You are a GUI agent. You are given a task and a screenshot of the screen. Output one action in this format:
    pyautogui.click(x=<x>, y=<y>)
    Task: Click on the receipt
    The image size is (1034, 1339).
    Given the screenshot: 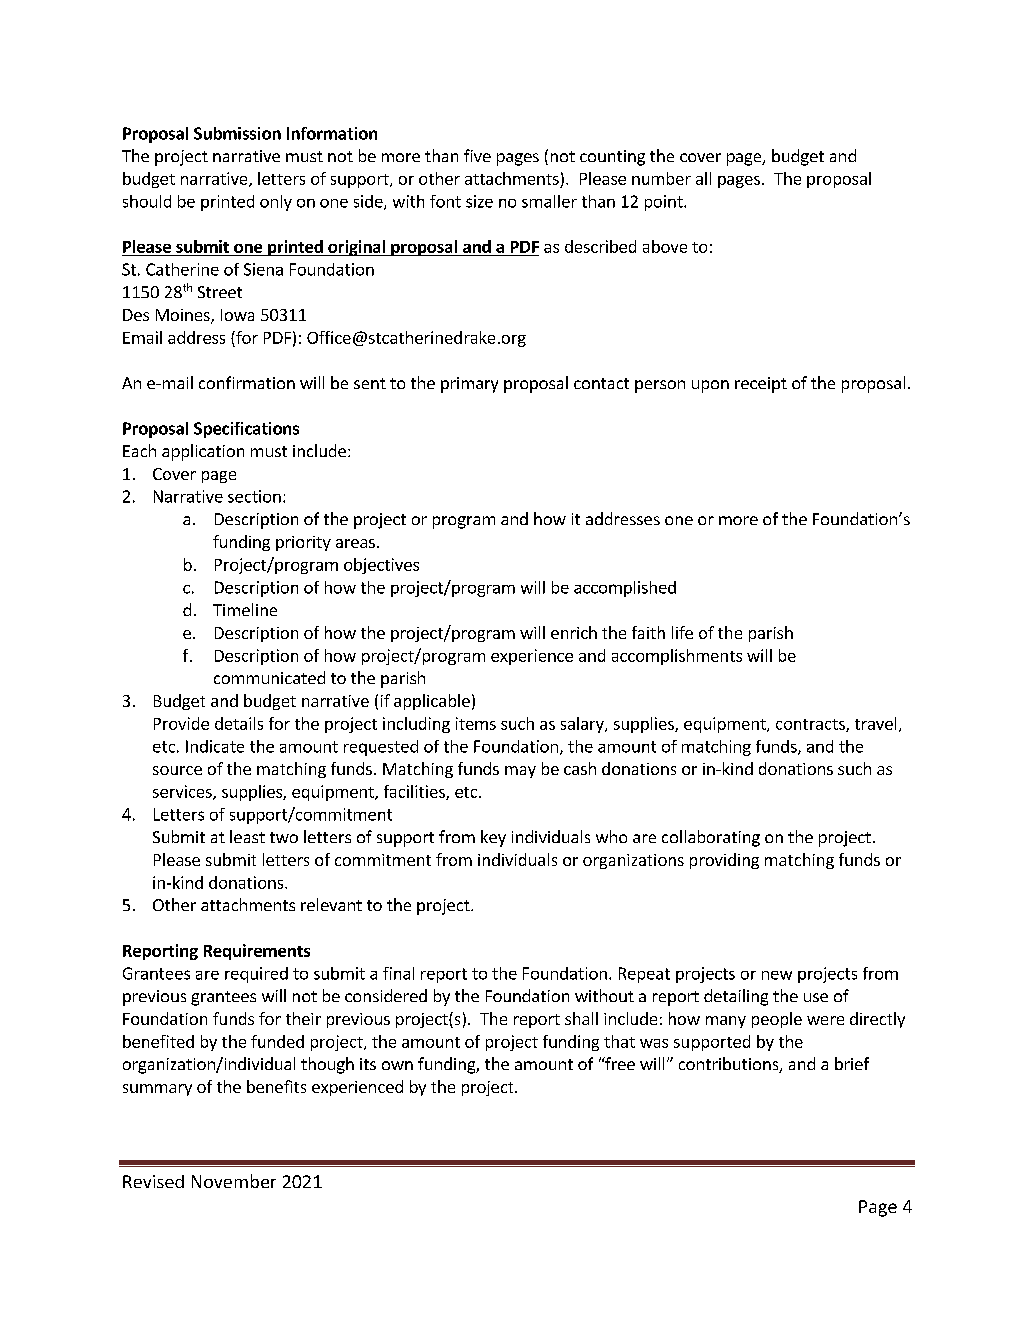 What is the action you would take?
    pyautogui.click(x=761, y=385)
